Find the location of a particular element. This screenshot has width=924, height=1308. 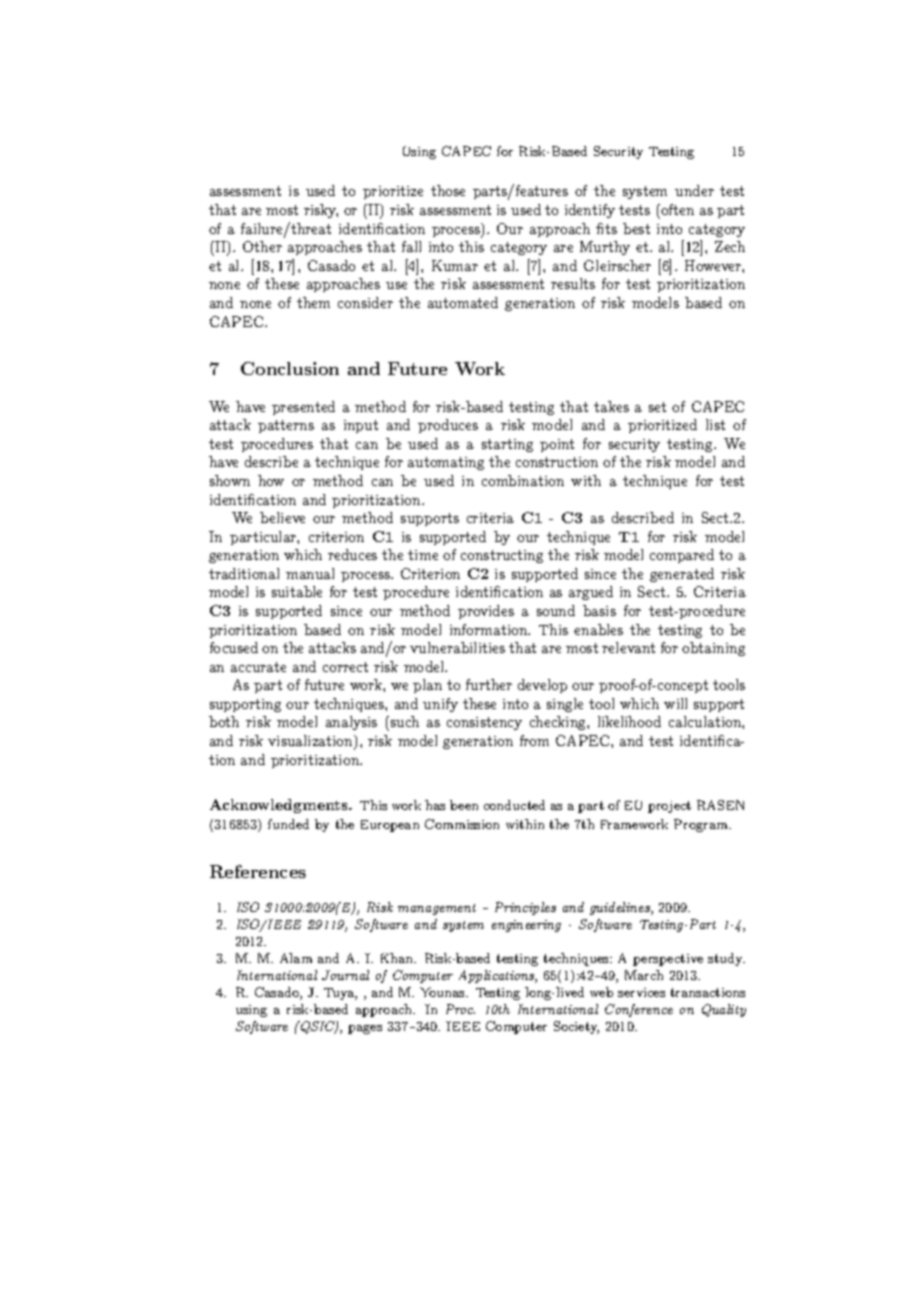

often is located at coordinates (676, 209).
